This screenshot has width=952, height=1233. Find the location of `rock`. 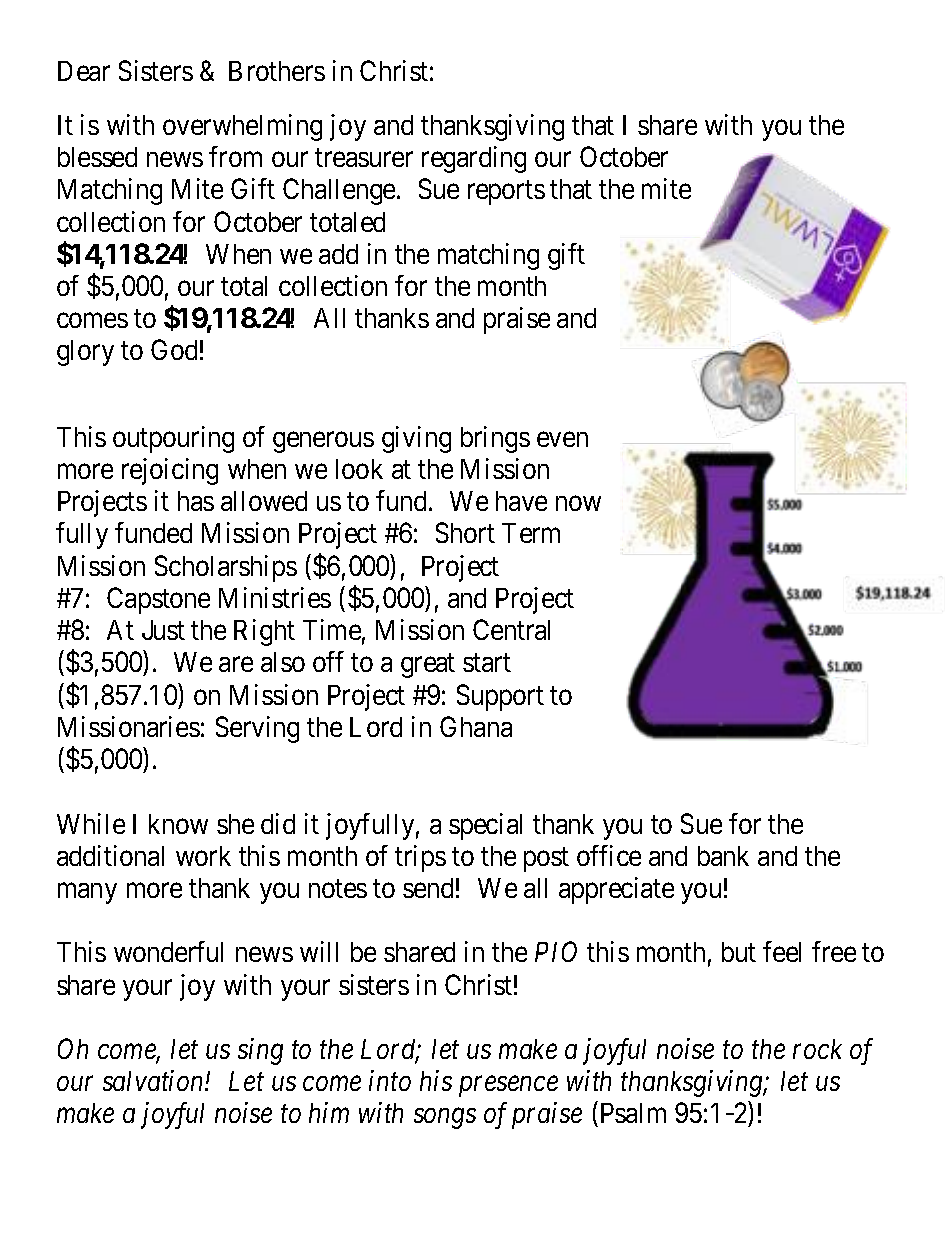

rock is located at coordinates (817, 1049).
